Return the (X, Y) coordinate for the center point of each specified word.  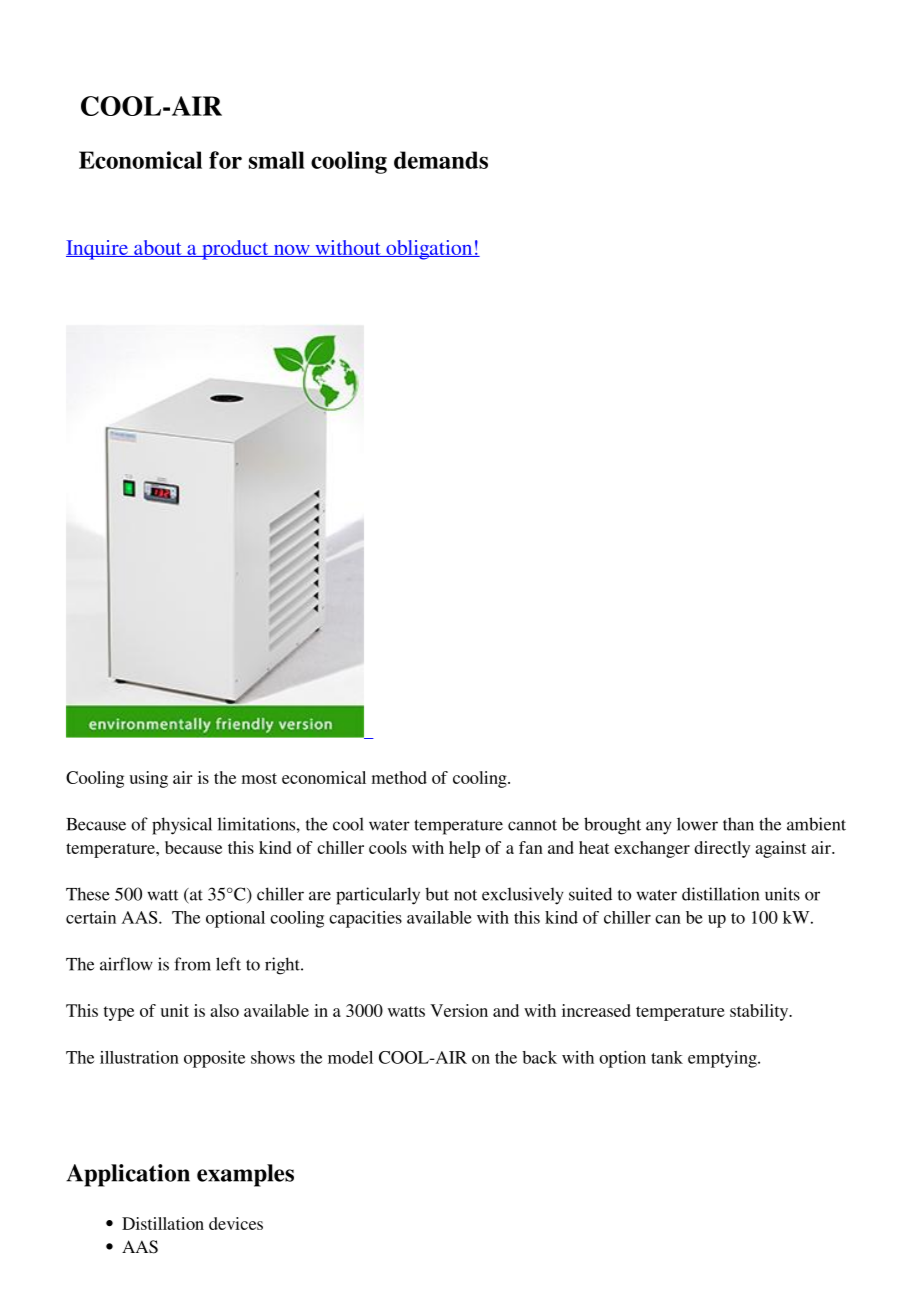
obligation (429, 250)
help (464, 849)
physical (182, 826)
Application (128, 1175)
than (738, 824)
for (225, 160)
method (399, 777)
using (149, 779)
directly (722, 849)
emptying (723, 1059)
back (539, 1057)
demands (441, 160)
